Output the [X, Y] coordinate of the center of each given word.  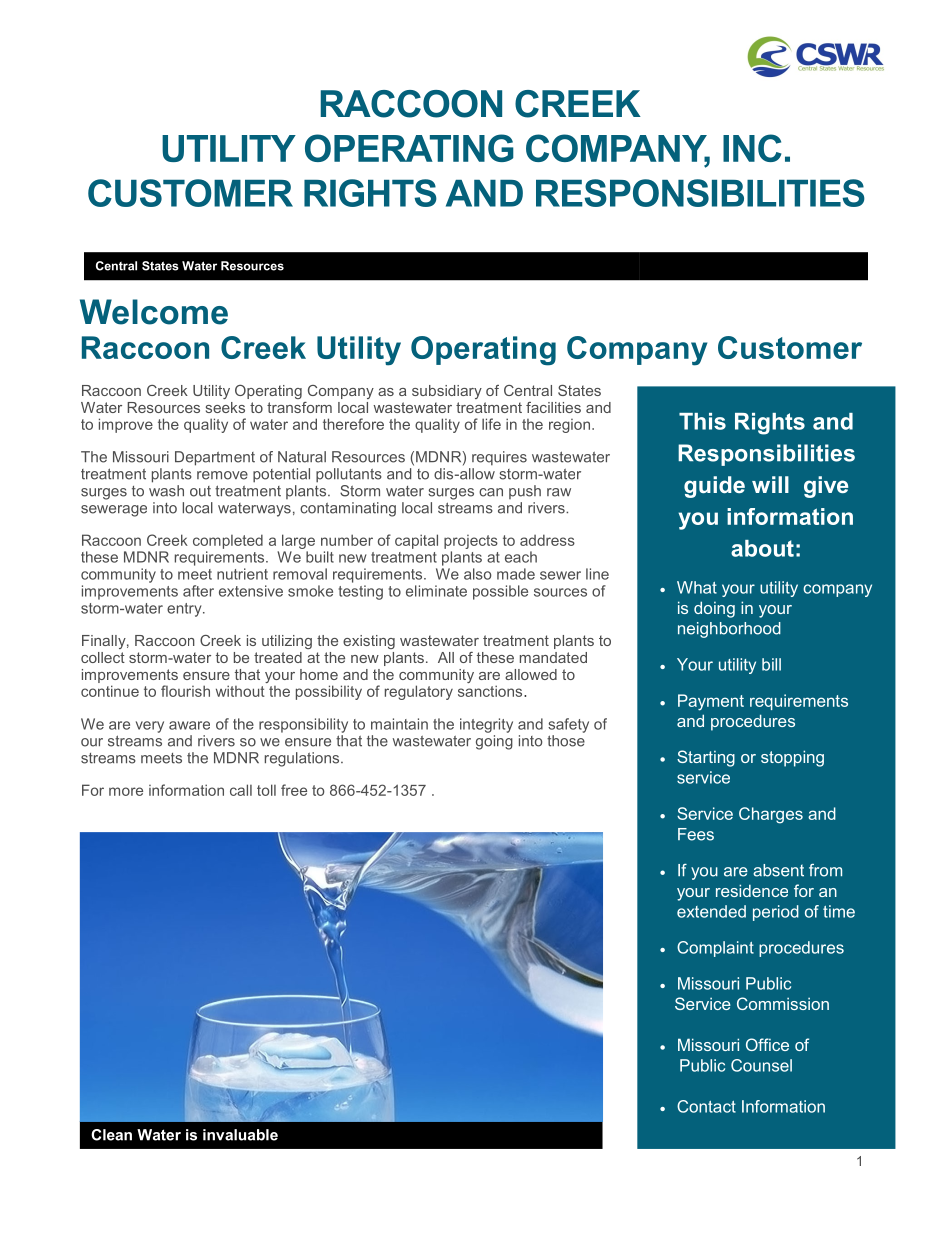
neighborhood [729, 630]
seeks [225, 407]
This [702, 421]
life [491, 424]
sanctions [491, 691]
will [770, 484]
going [494, 742]
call [241, 790]
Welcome [154, 312]
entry [185, 610]
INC [752, 148]
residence [752, 890]
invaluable [240, 1135]
